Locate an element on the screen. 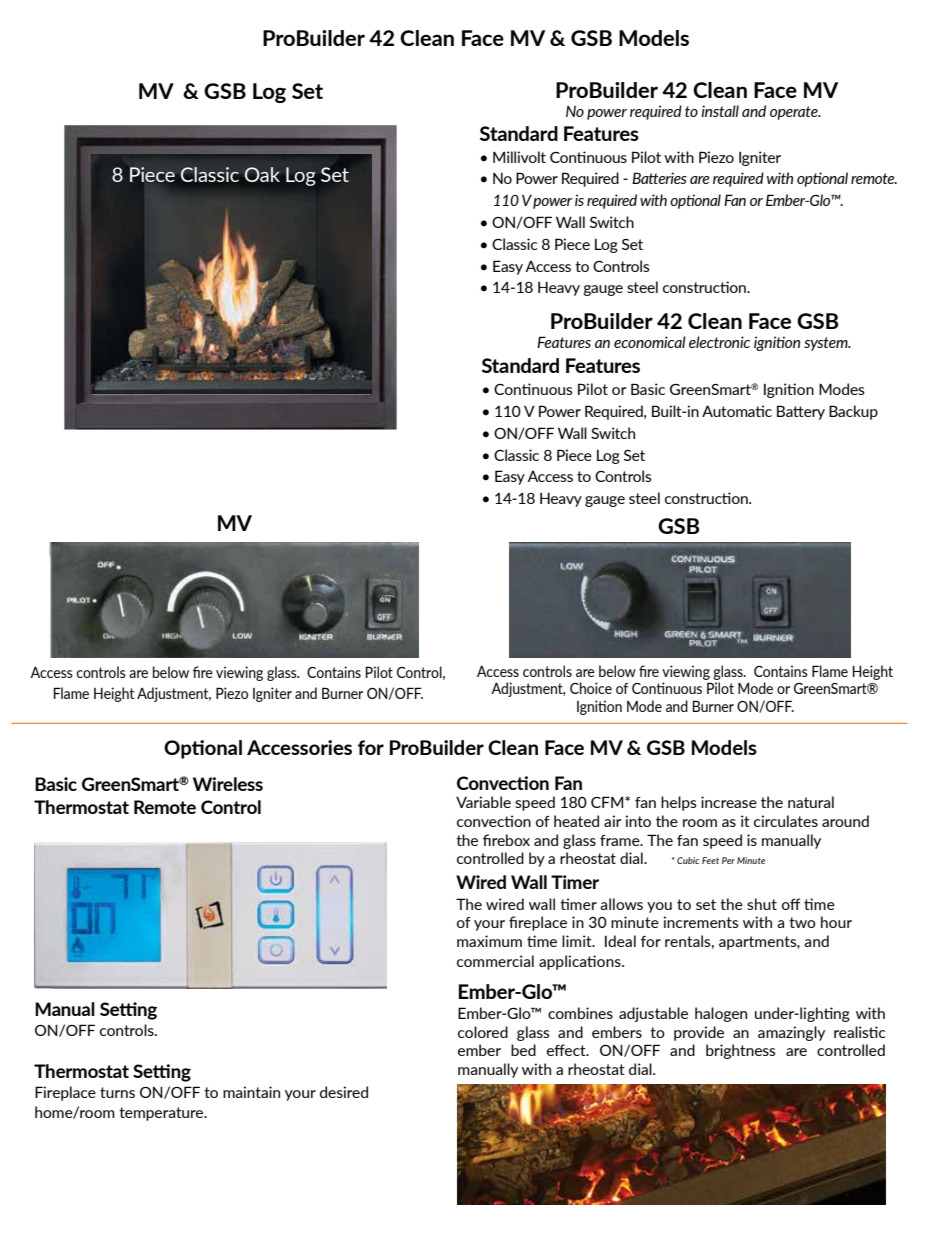 Image resolution: width=952 pixels, height=1233 pixels. bed is located at coordinates (523, 1050).
